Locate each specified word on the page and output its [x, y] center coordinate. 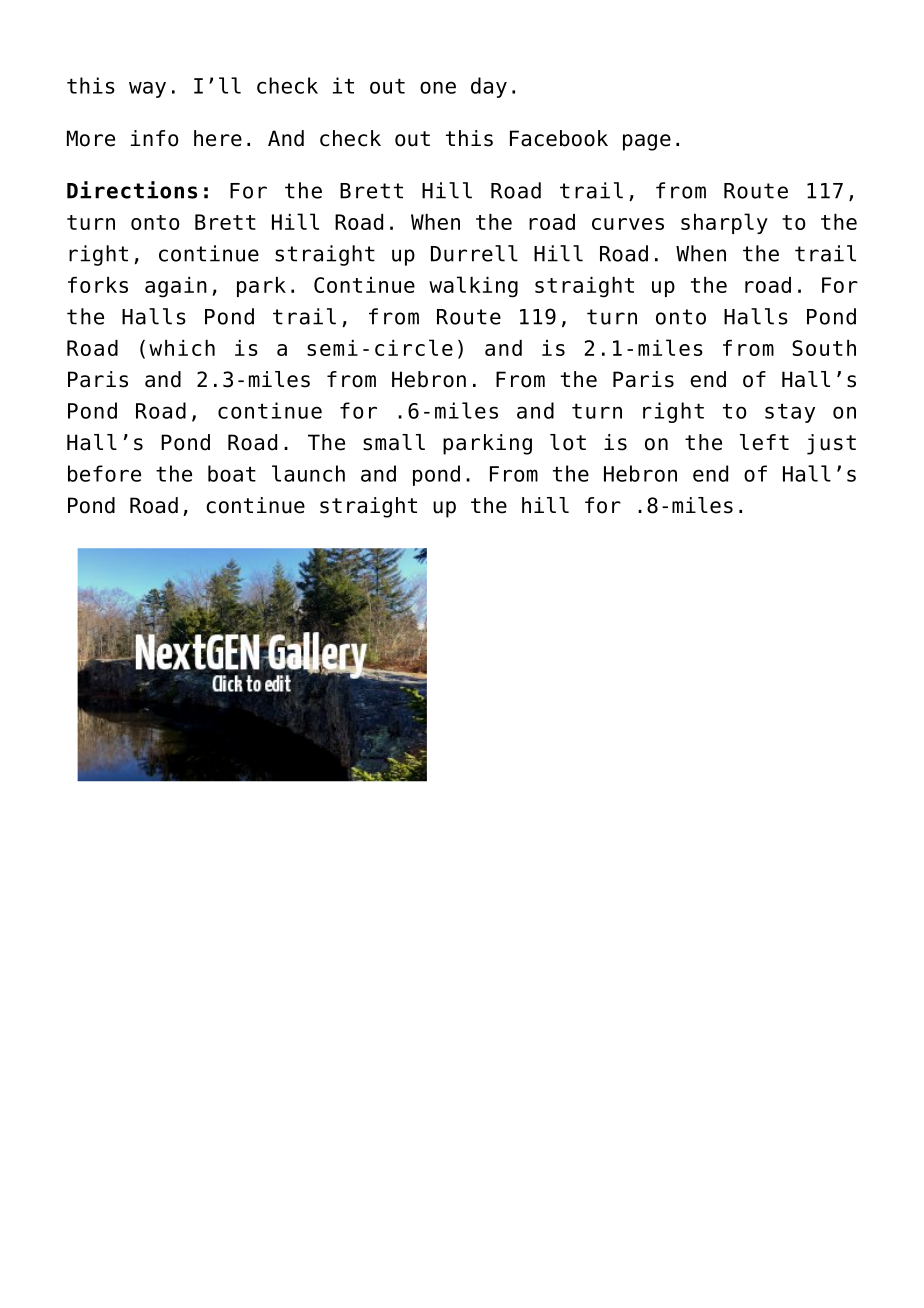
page [647, 142]
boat [232, 473]
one [438, 87]
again [176, 287]
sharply [724, 223]
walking [473, 287]
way [147, 89]
